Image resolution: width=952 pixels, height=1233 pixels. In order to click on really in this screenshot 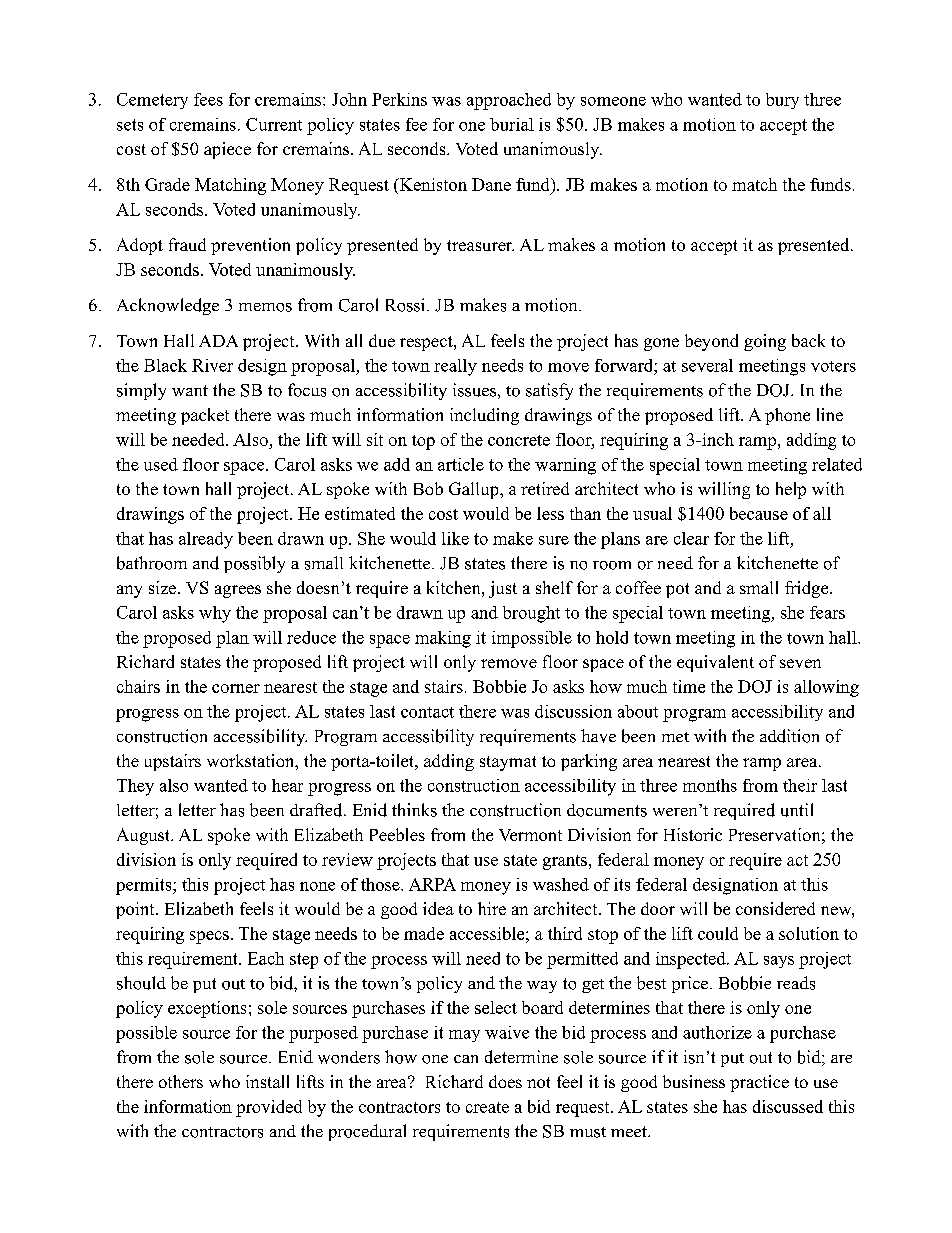, I will do `click(455, 367)`.
